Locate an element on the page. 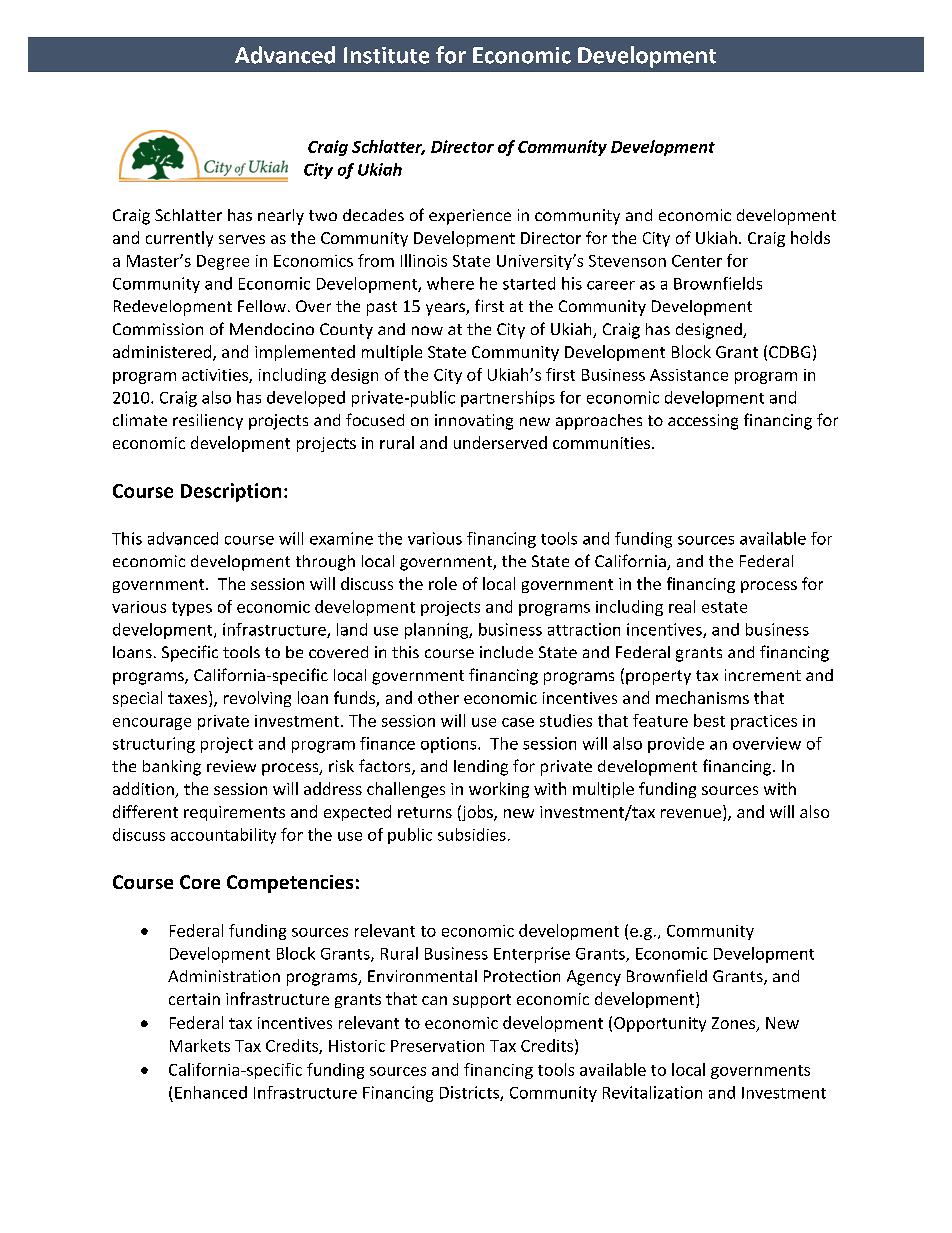  Preservation is located at coordinates (437, 1046).
